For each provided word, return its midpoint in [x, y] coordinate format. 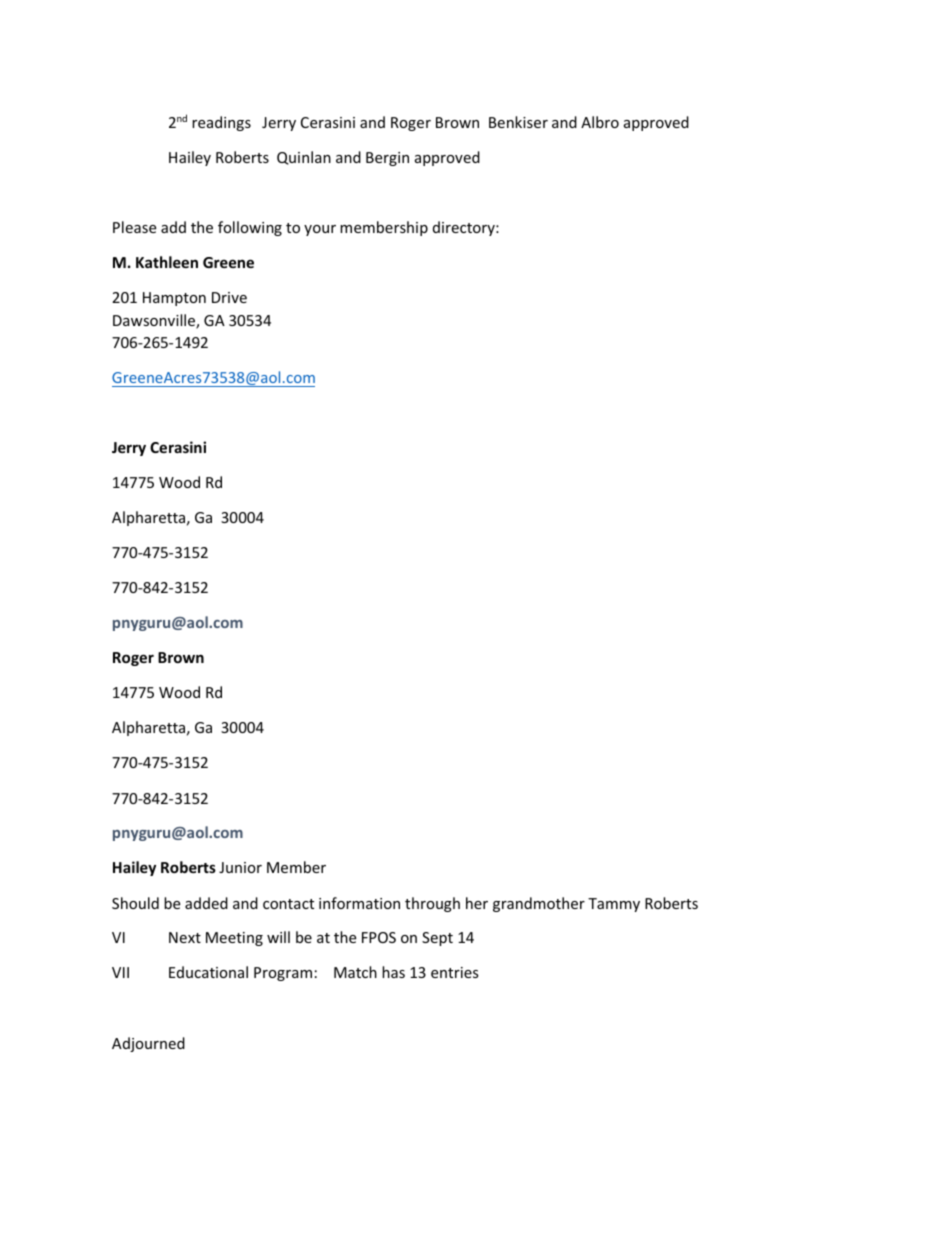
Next [185, 937]
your [320, 230]
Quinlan [304, 158]
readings [221, 123]
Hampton [174, 299]
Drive [229, 297]
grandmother [539, 904]
